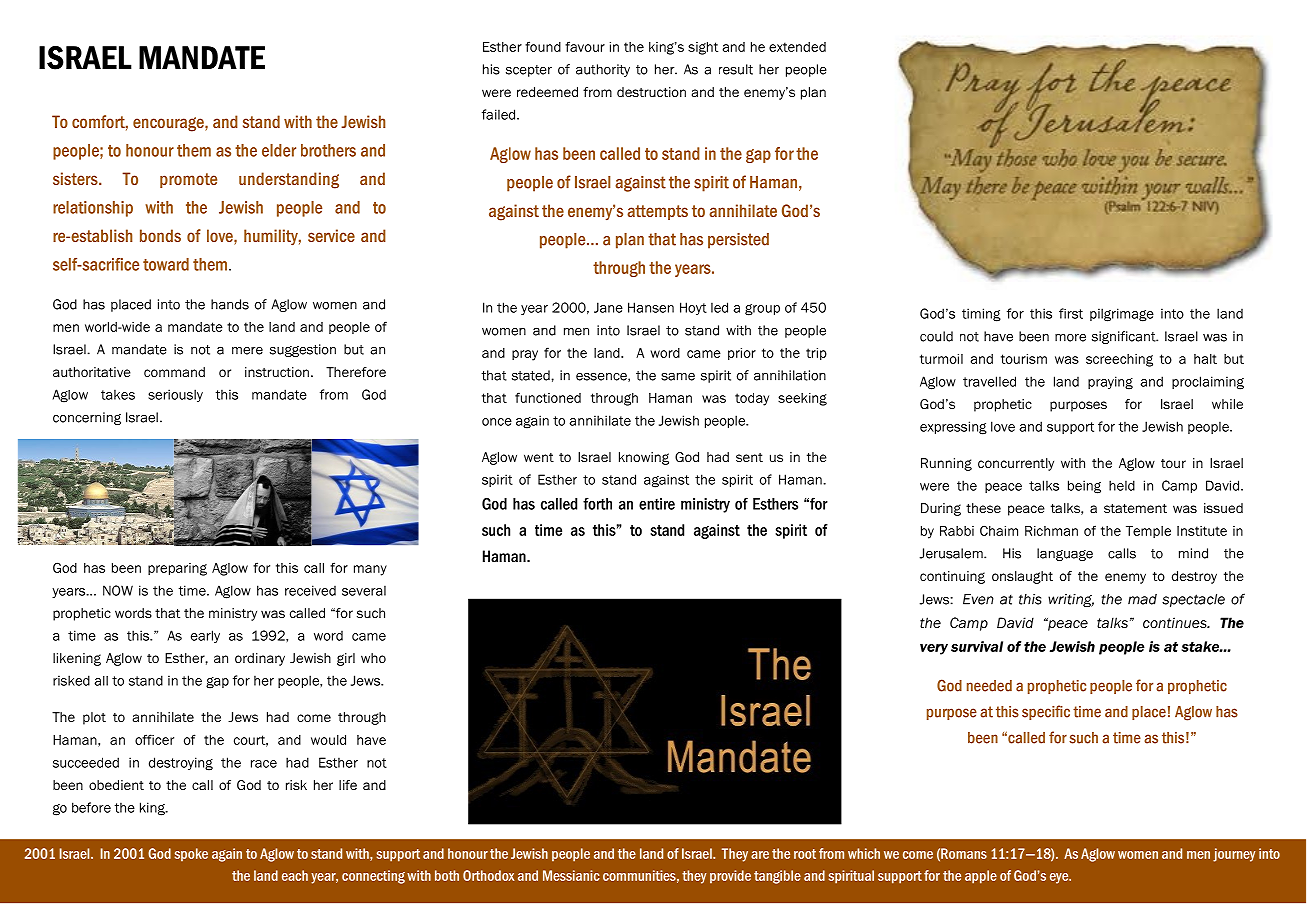 This document has width=1308, height=924. What do you see at coordinates (191, 854) in the document?
I see `spoke` at bounding box center [191, 854].
